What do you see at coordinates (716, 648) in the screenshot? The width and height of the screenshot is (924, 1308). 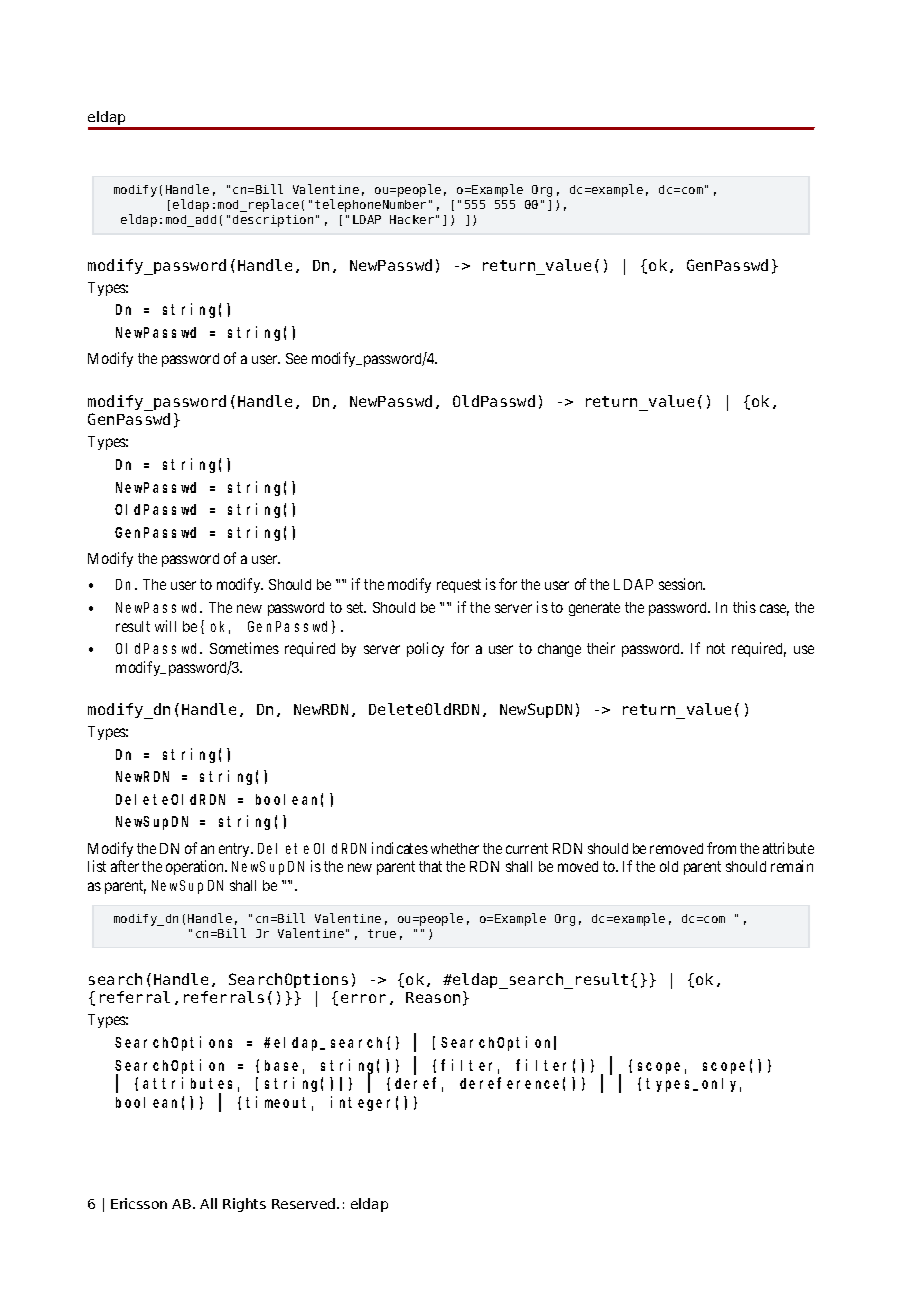 I see `not` at bounding box center [716, 648].
